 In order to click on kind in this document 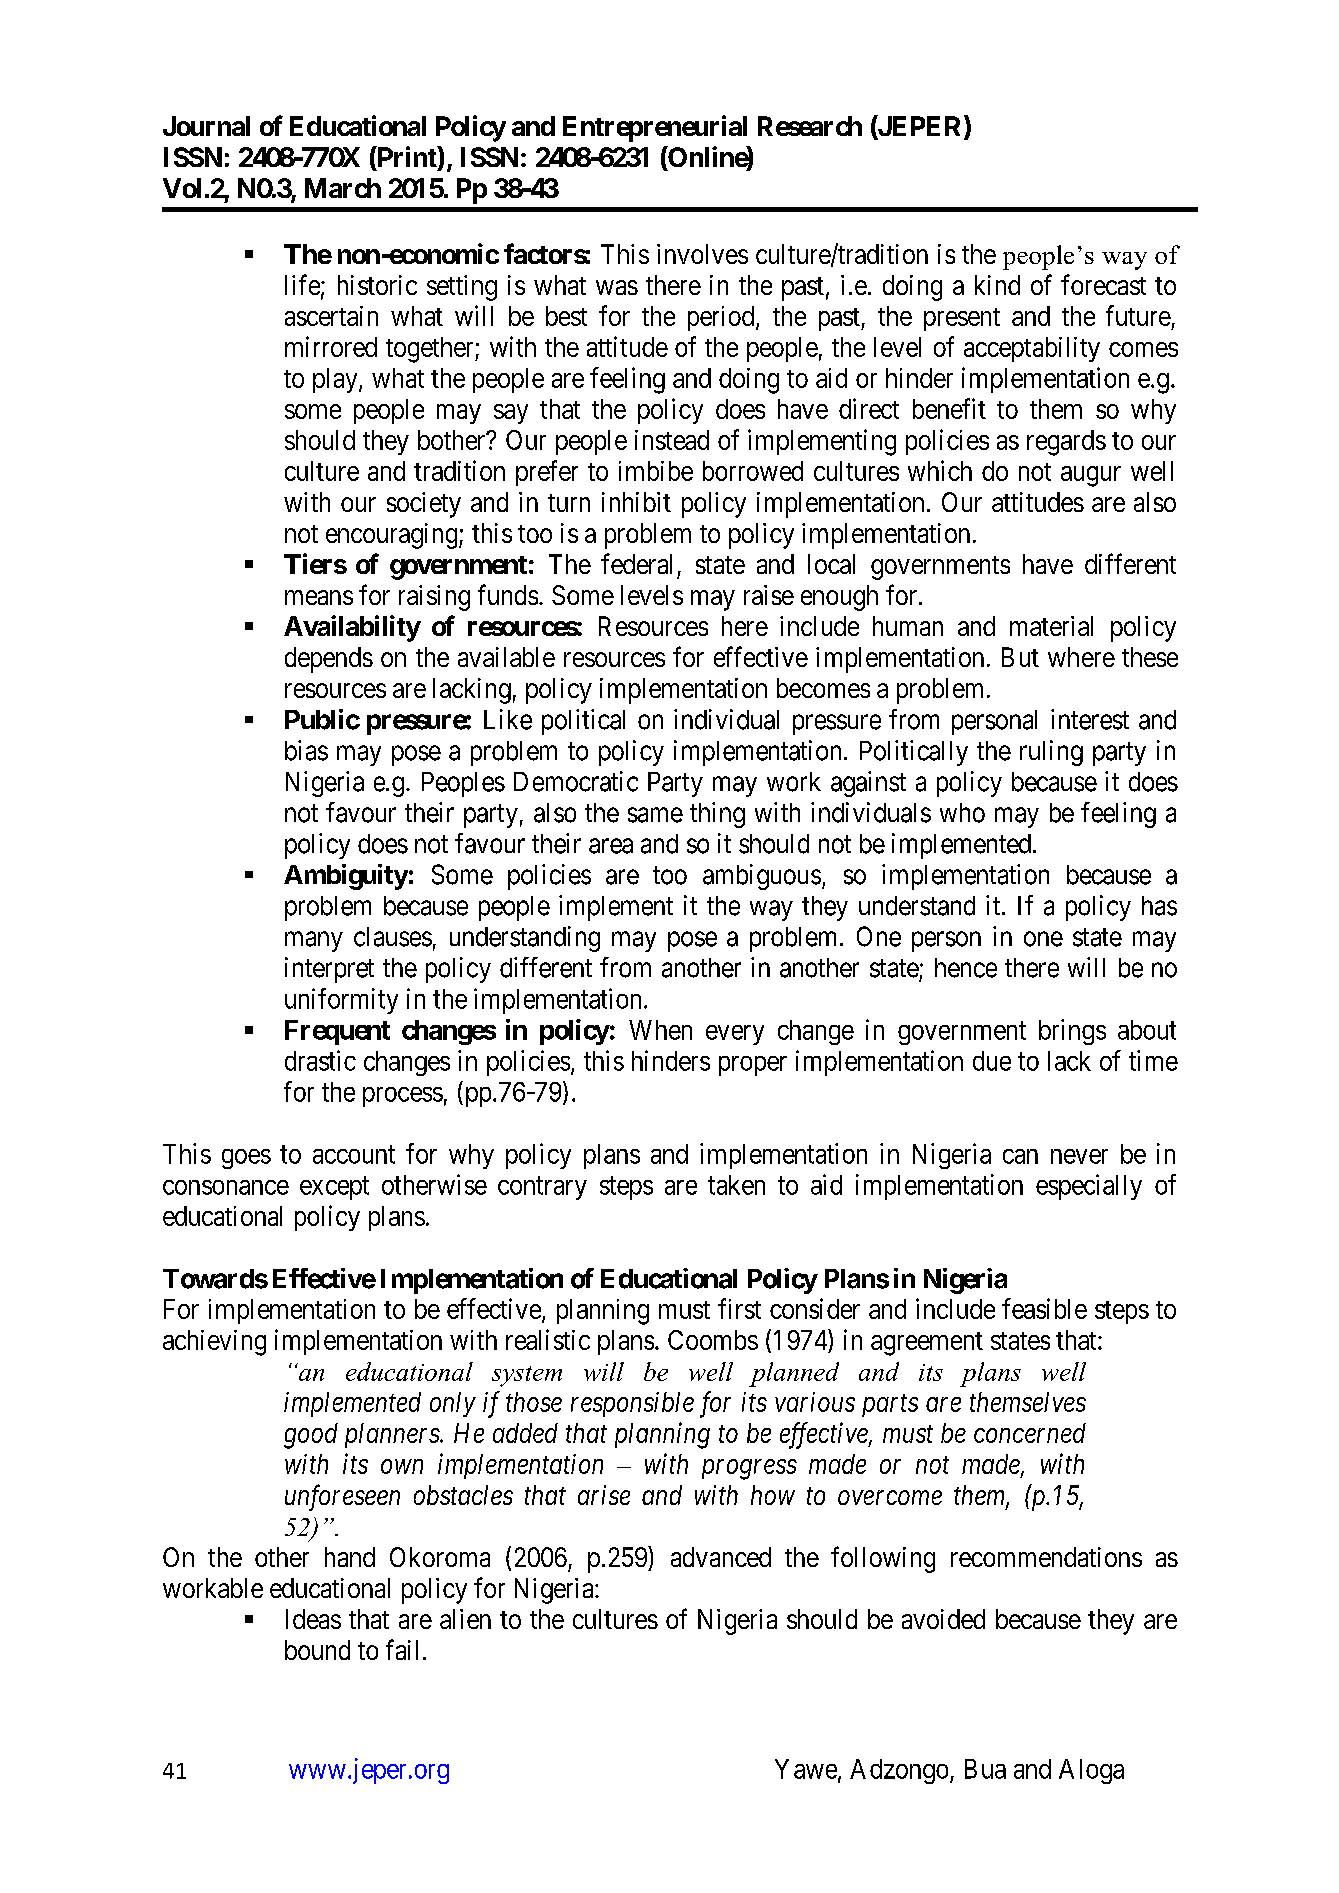, I will do `click(997, 285)`.
